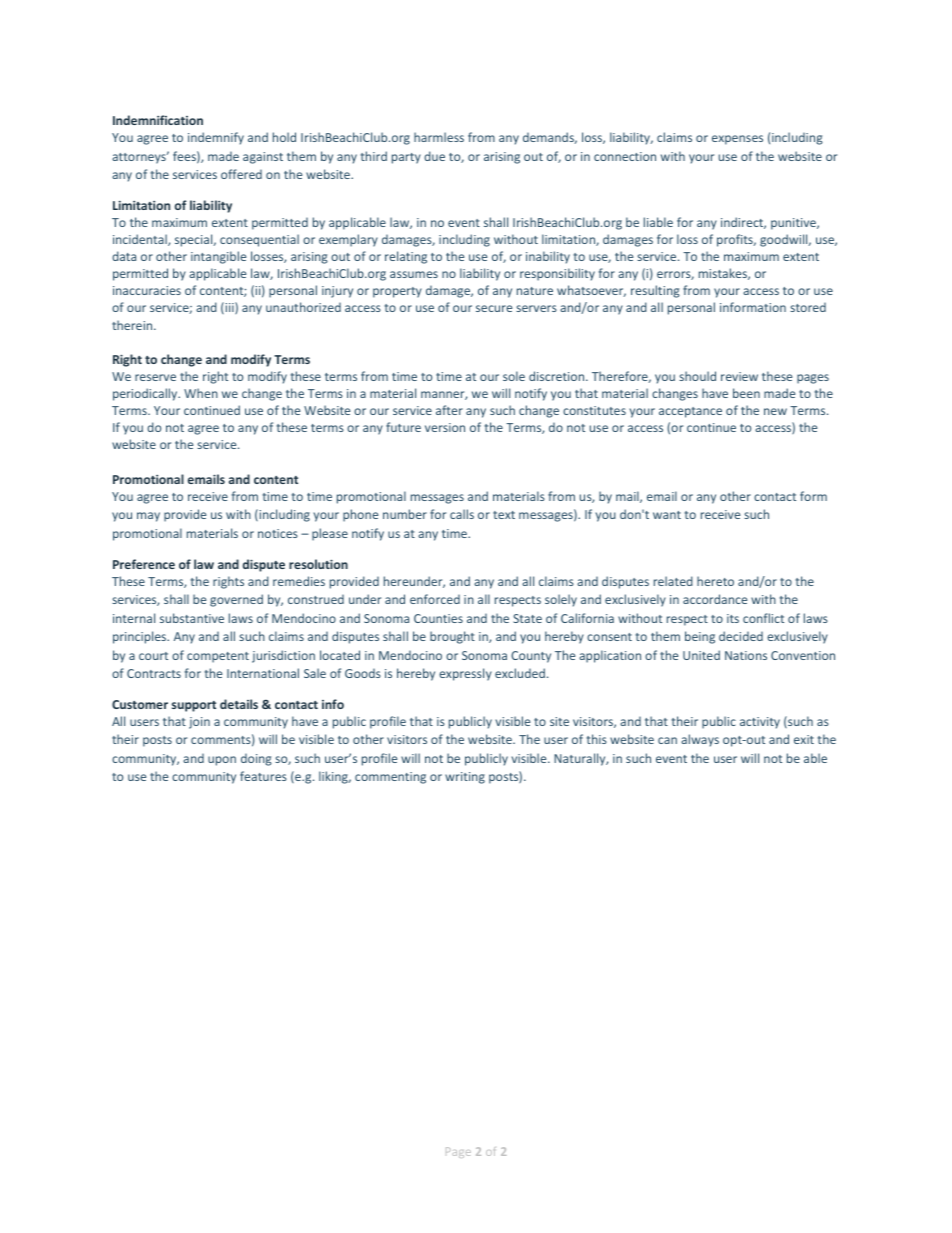 The image size is (952, 1233). What do you see at coordinates (494, 308) in the document?
I see `secure` at bounding box center [494, 308].
